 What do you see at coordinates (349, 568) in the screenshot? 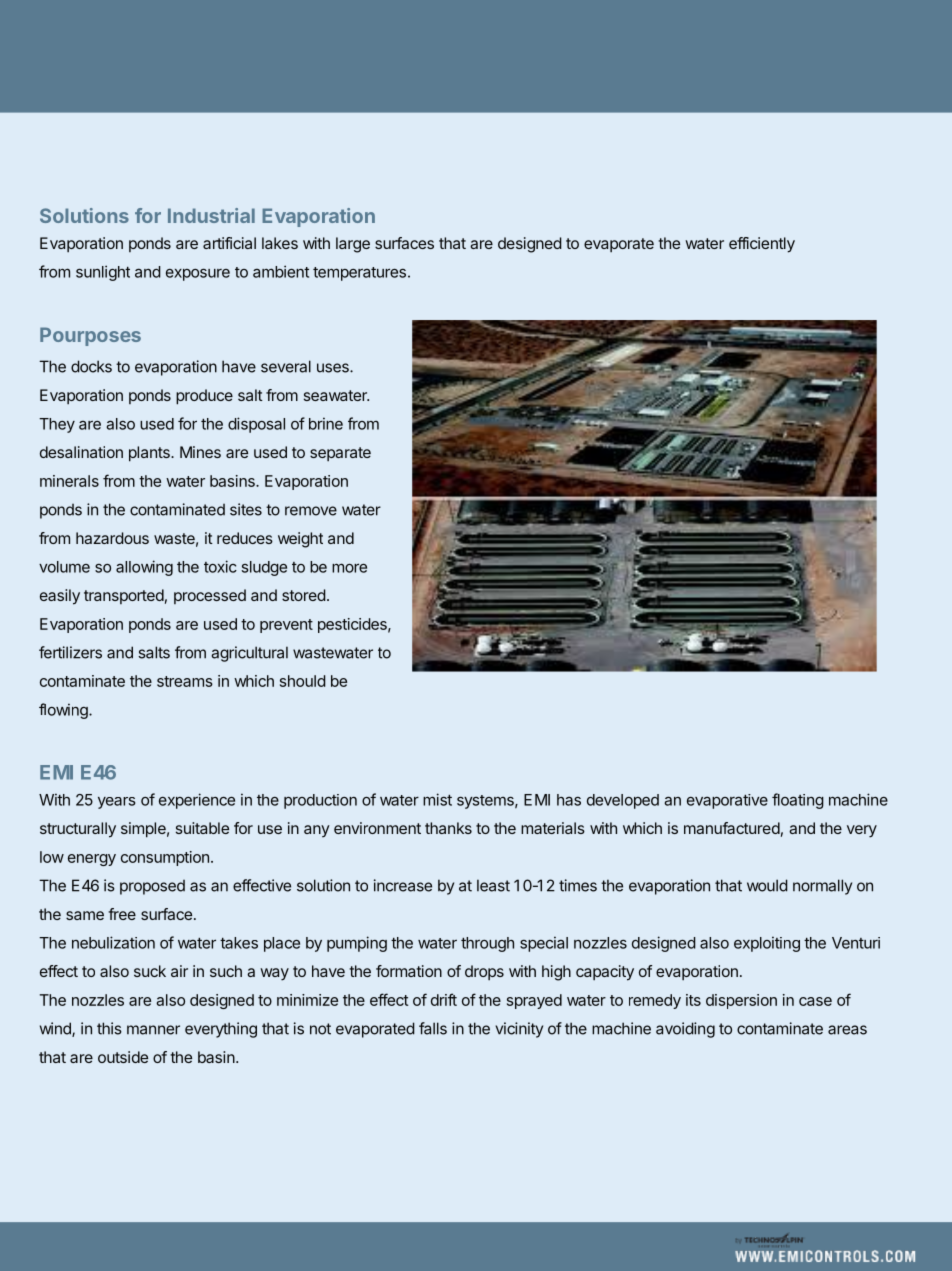
I see `more` at bounding box center [349, 568].
